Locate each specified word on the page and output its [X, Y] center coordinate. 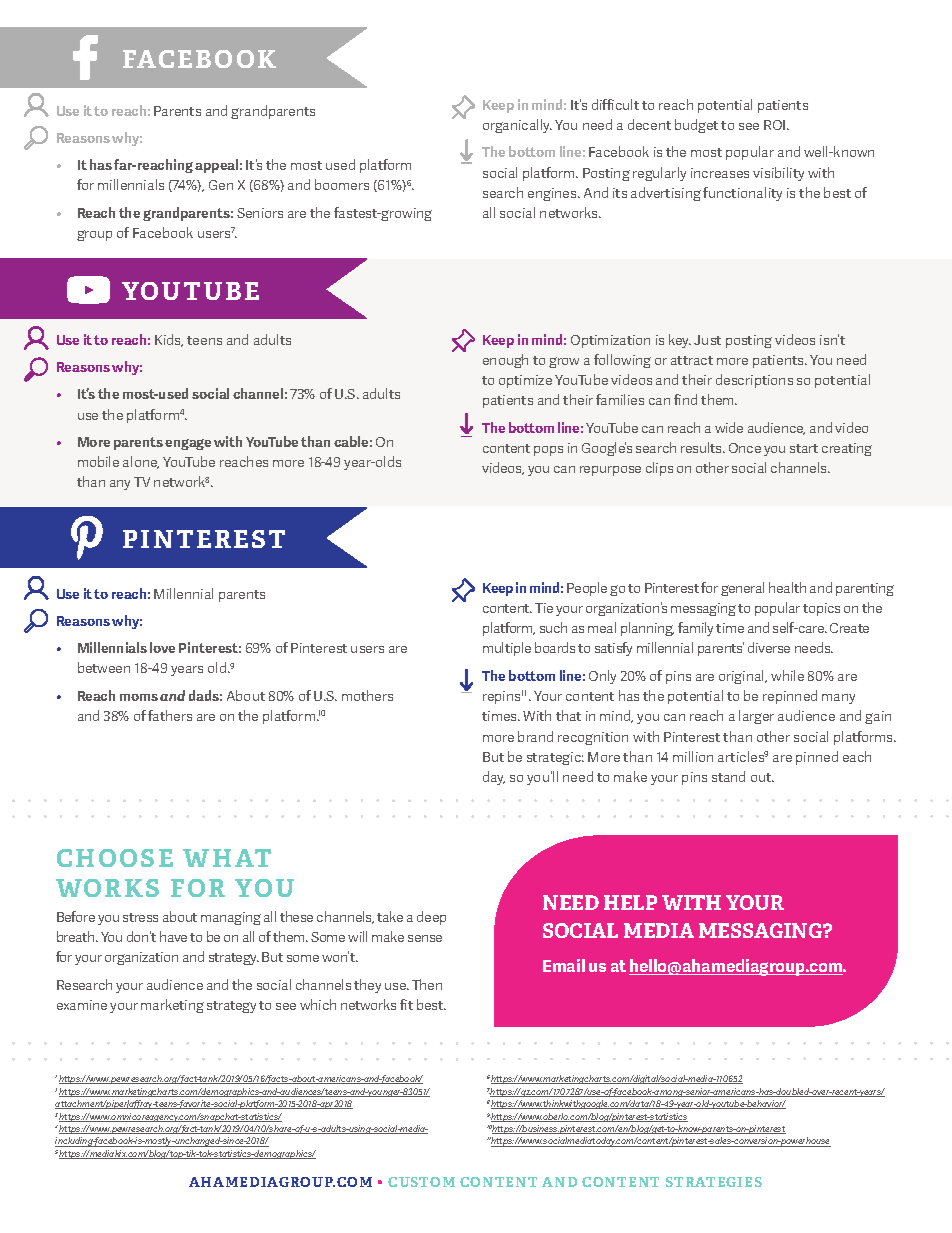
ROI [776, 125]
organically [517, 126]
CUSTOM [421, 1182]
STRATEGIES [714, 1182]
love [162, 647]
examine [82, 1005]
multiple [507, 649]
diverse [769, 647]
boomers [342, 184]
